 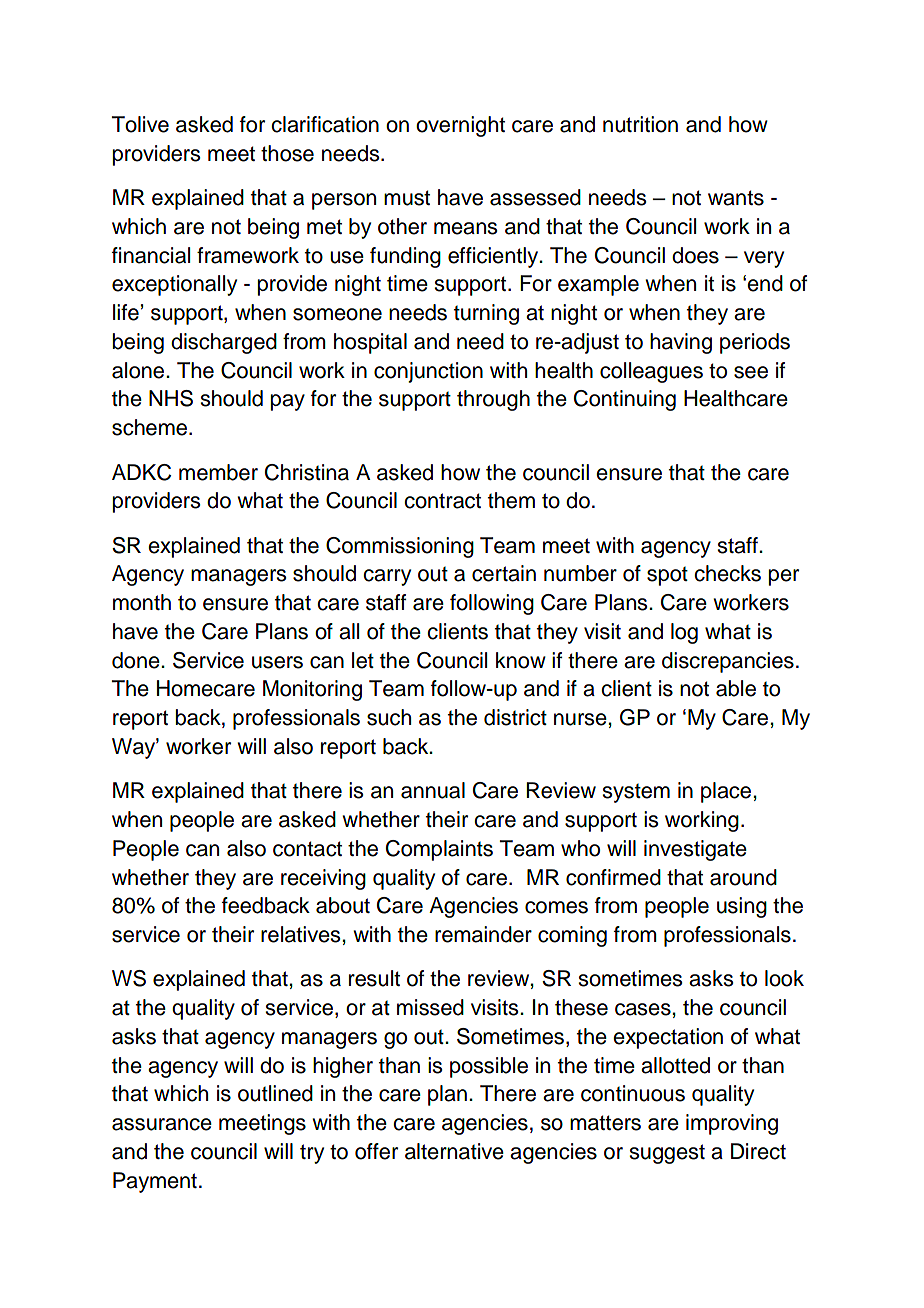 I want to click on remainder, so click(x=483, y=934).
